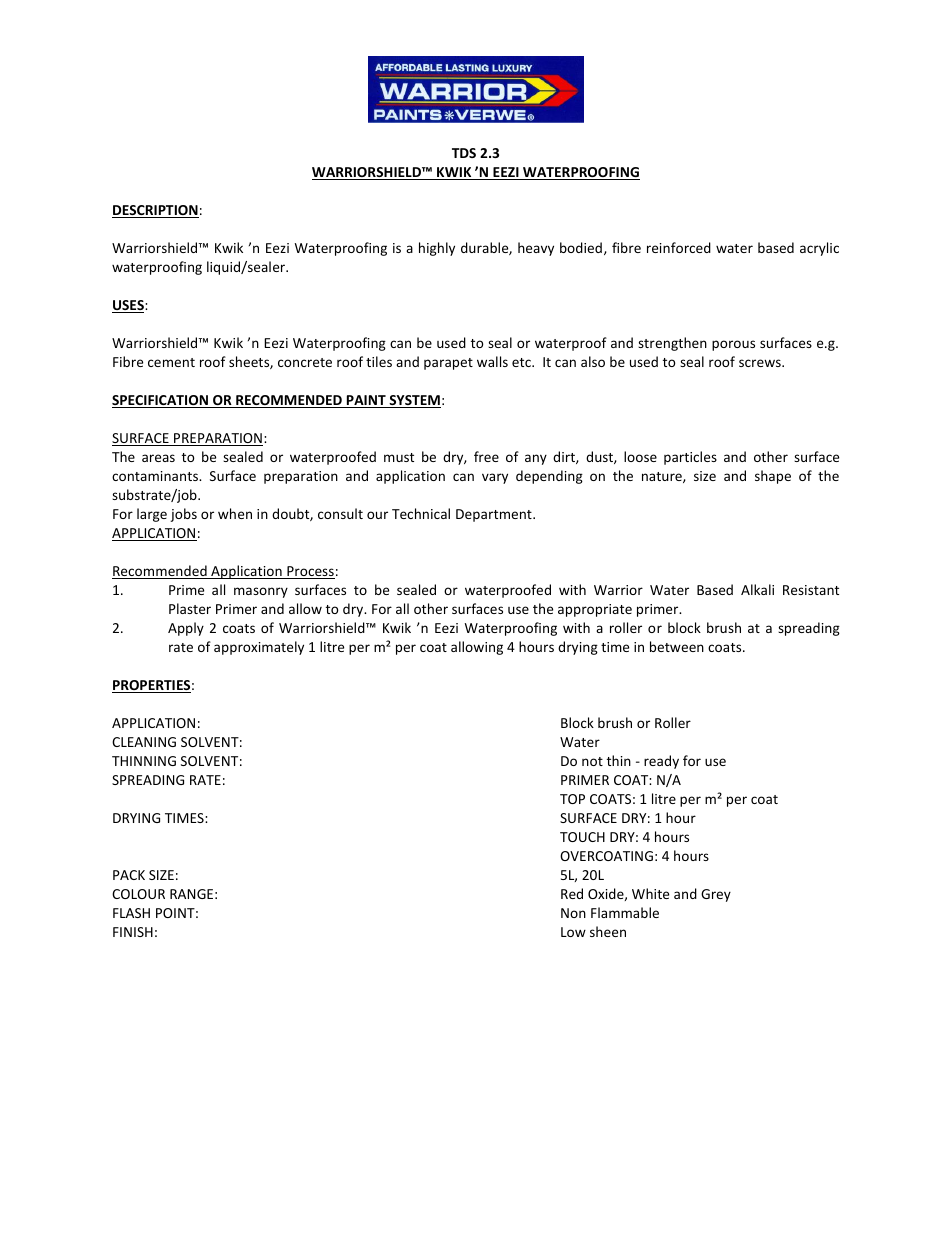 This document has height=1233, width=952. I want to click on approximately, so click(259, 648).
